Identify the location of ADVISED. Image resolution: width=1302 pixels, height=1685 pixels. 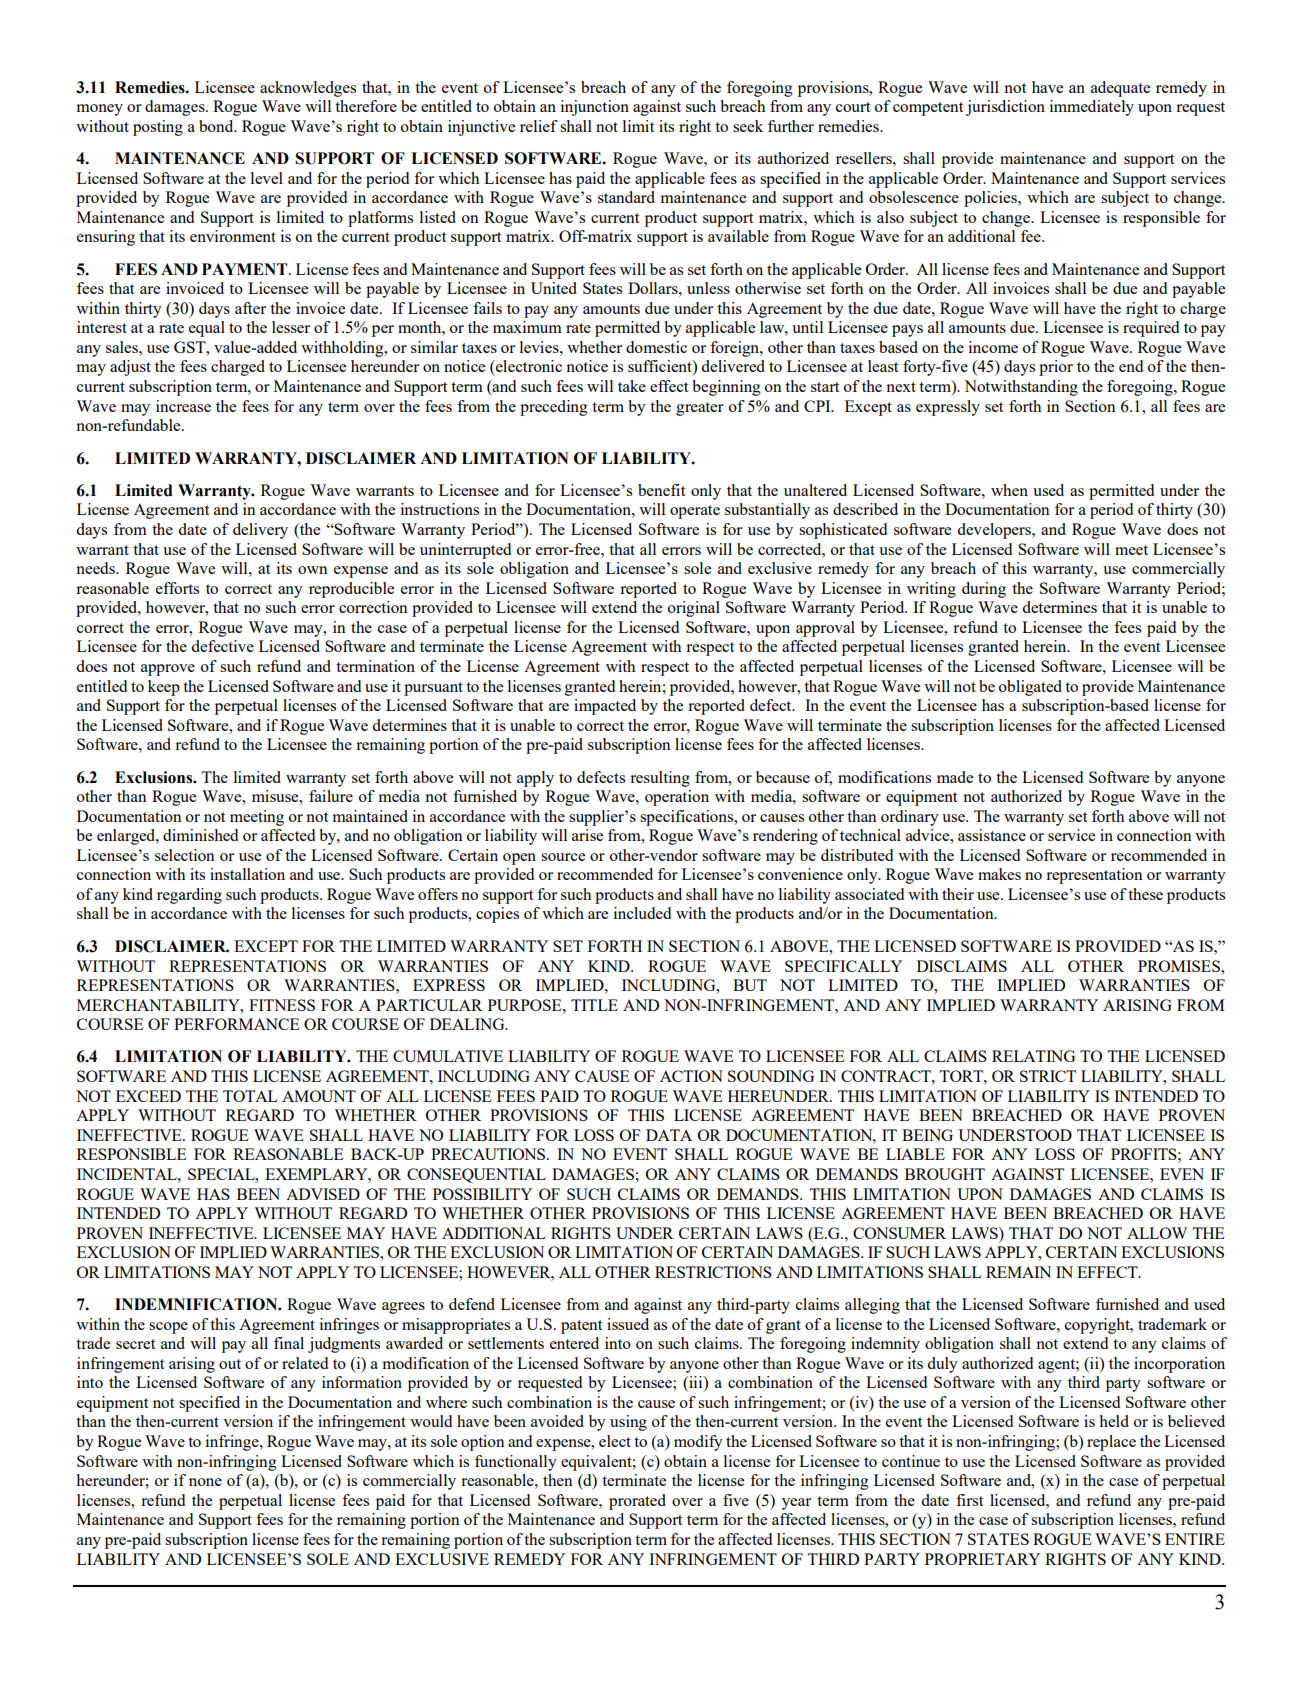
(323, 1194).
